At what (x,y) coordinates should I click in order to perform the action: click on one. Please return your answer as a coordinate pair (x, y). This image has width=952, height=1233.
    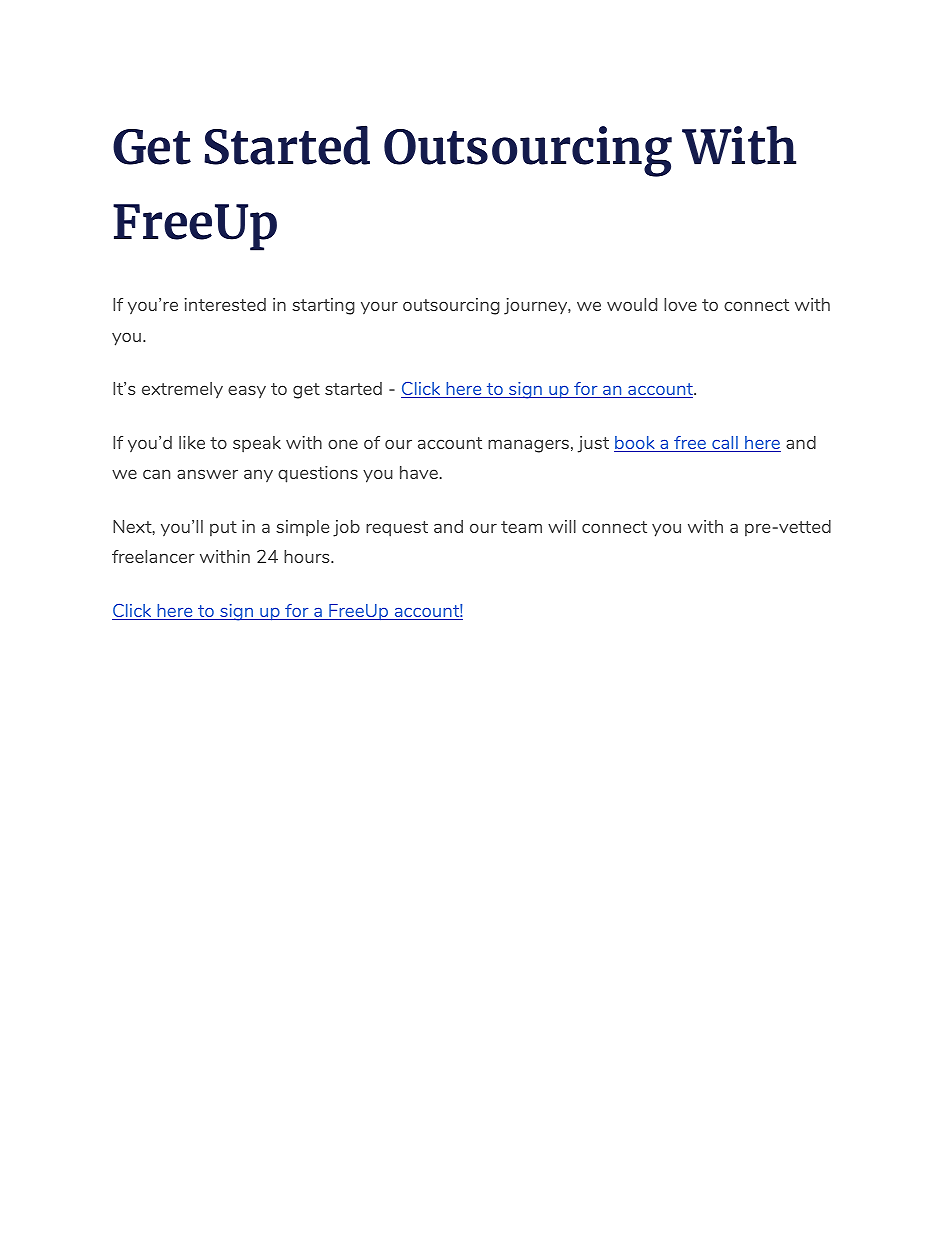
    Looking at the image, I should click on (343, 444).
